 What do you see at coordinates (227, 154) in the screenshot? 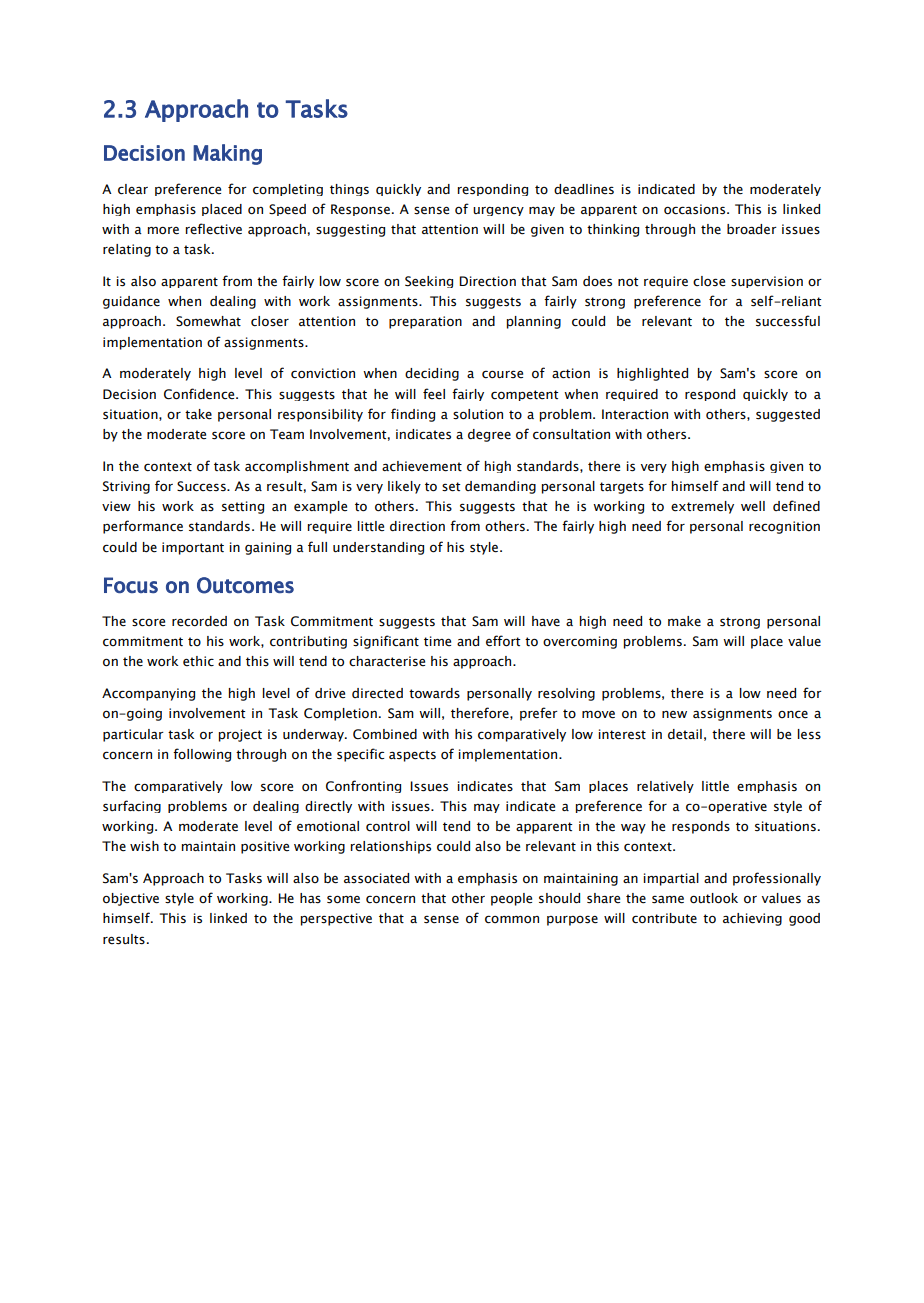
I see `Making` at bounding box center [227, 154].
